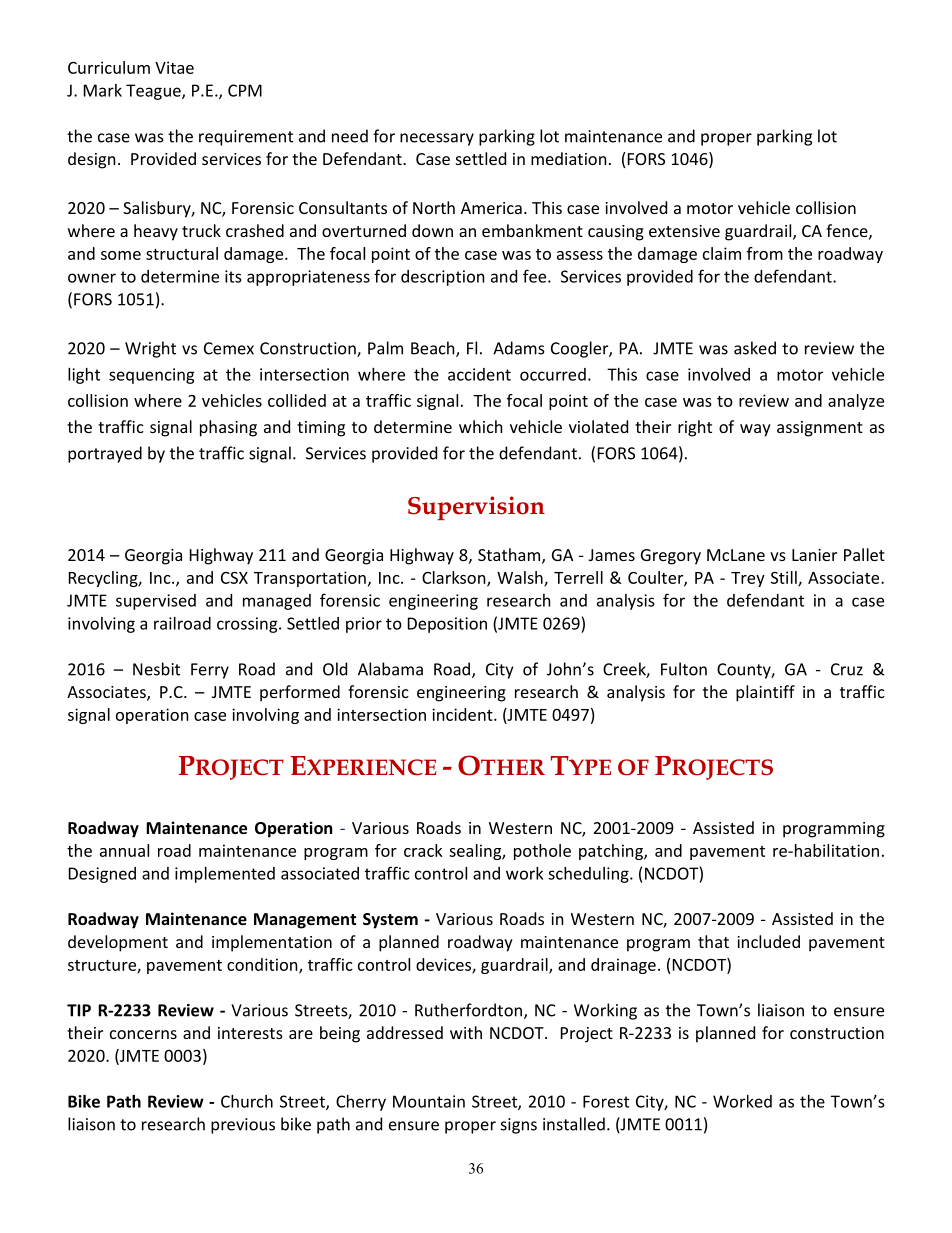  Describe the element at coordinates (247, 1101) in the image. I see `Church` at that location.
